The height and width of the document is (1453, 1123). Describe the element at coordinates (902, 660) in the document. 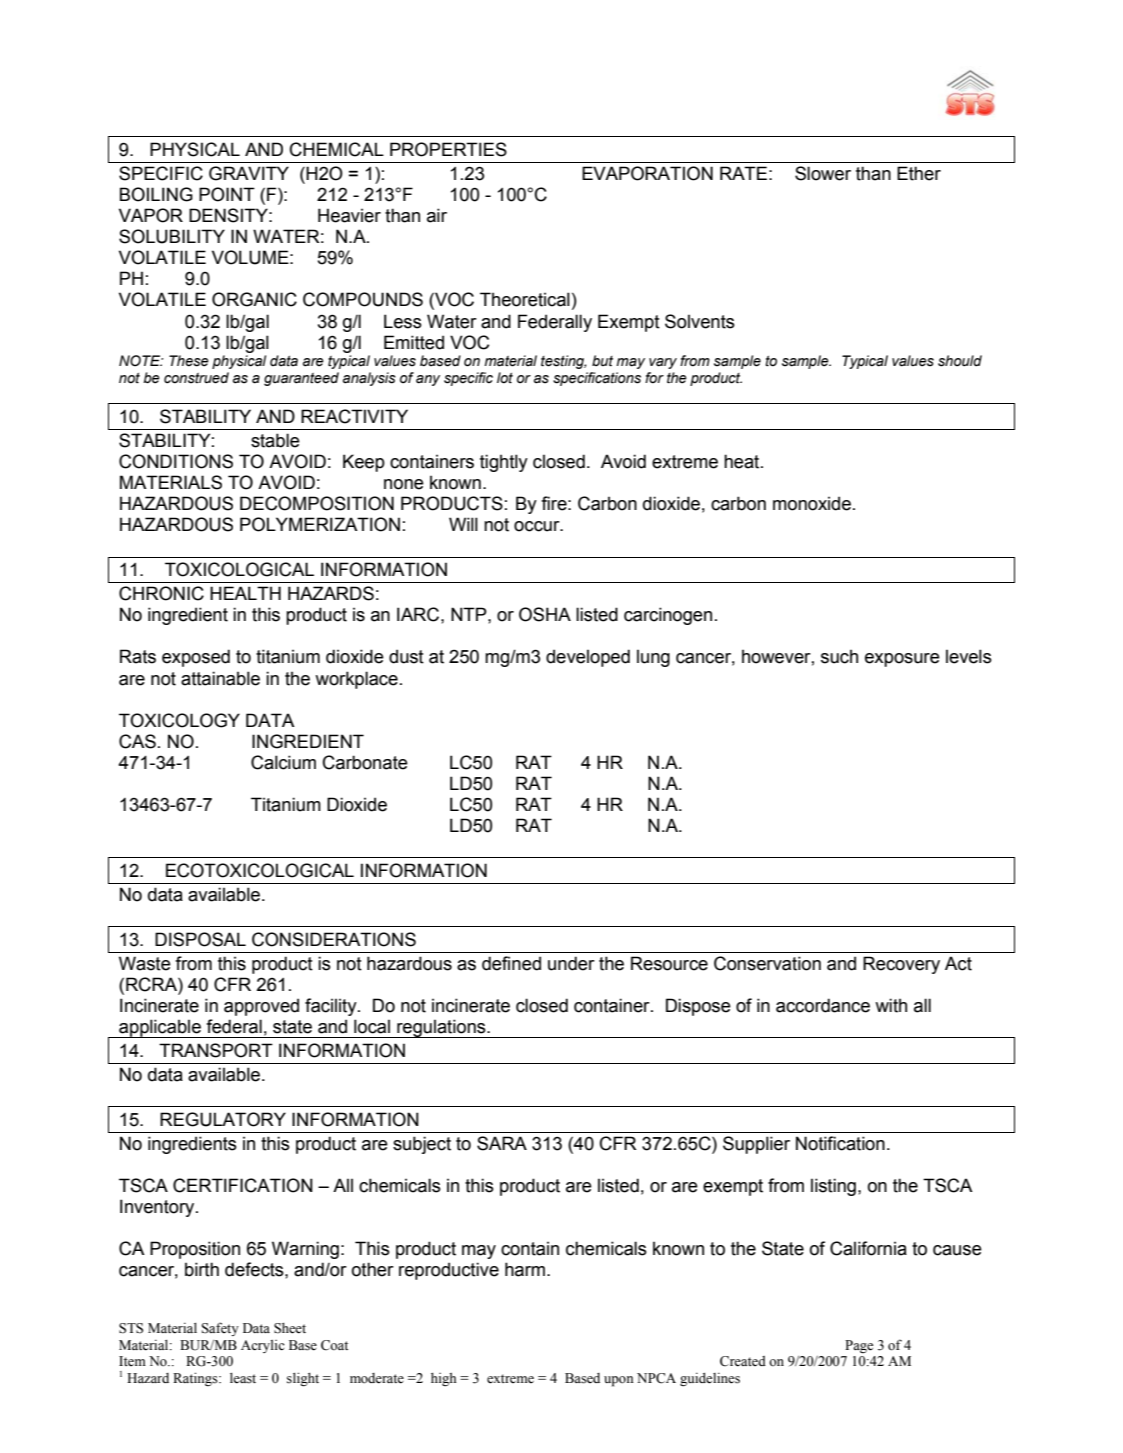

I see `exposure` at that location.
